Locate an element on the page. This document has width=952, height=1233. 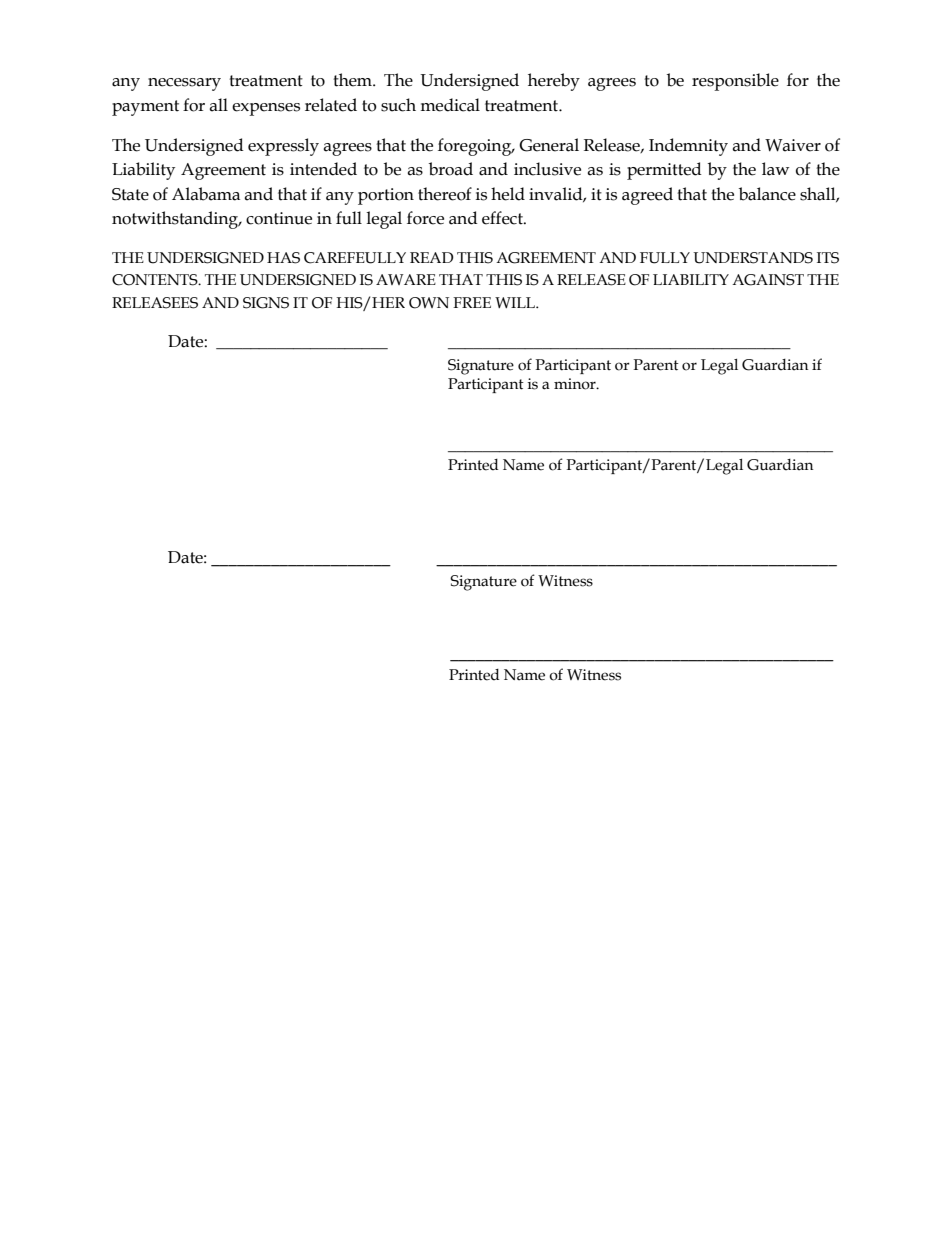
OWN is located at coordinates (429, 303).
